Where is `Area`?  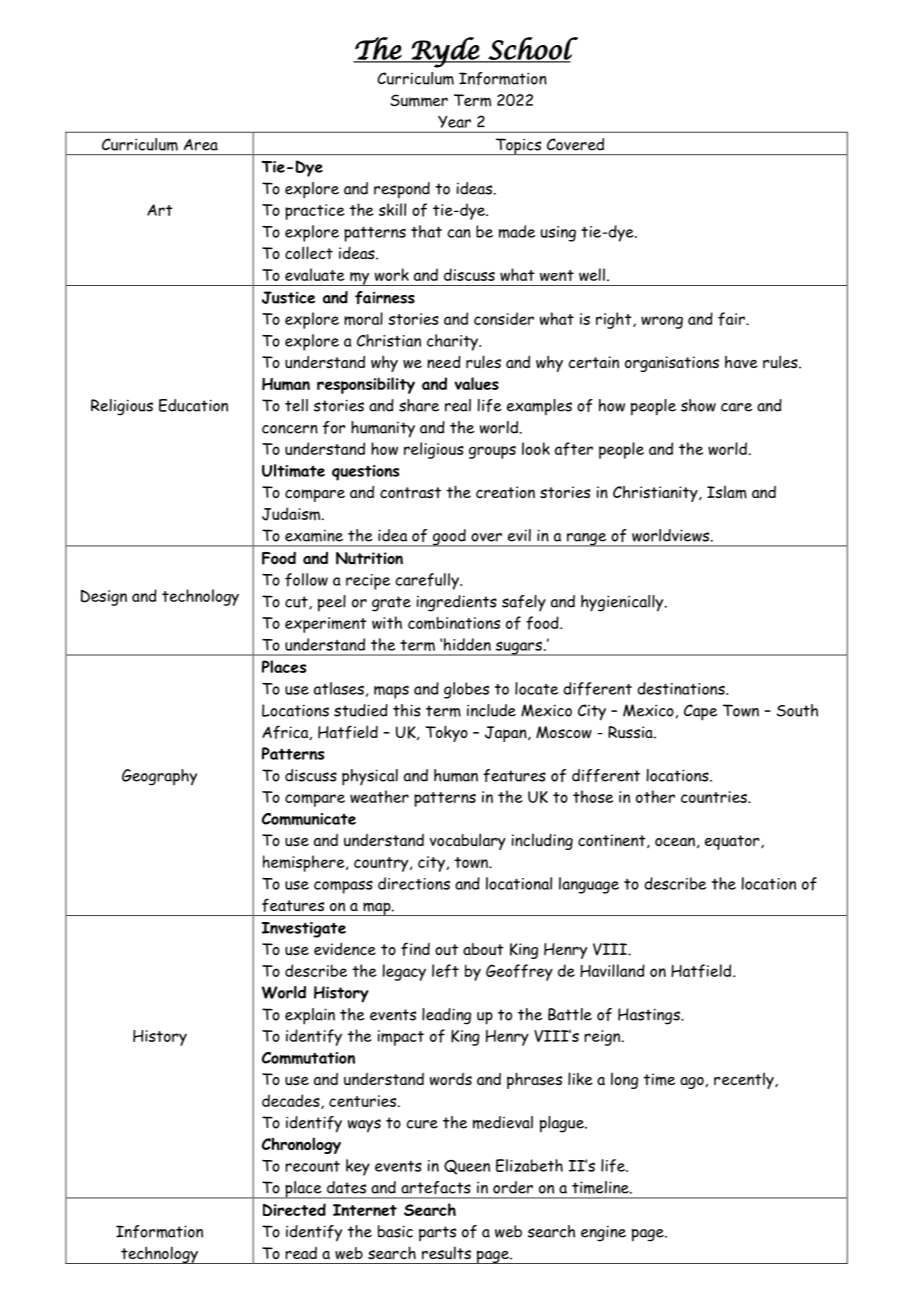 Area is located at coordinates (201, 145).
